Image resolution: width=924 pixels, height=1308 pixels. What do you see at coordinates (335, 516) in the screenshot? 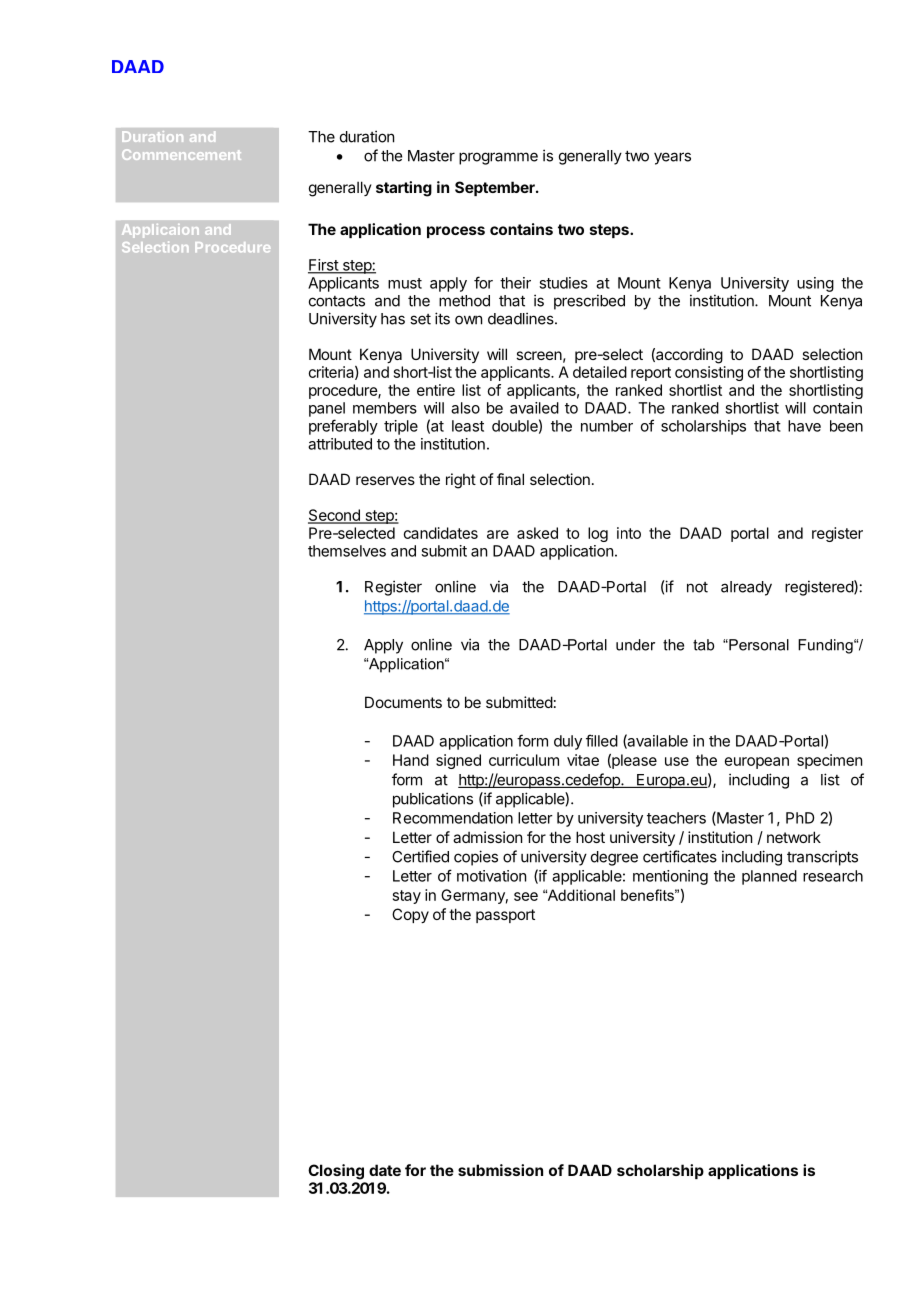
I see `Second` at bounding box center [335, 516].
